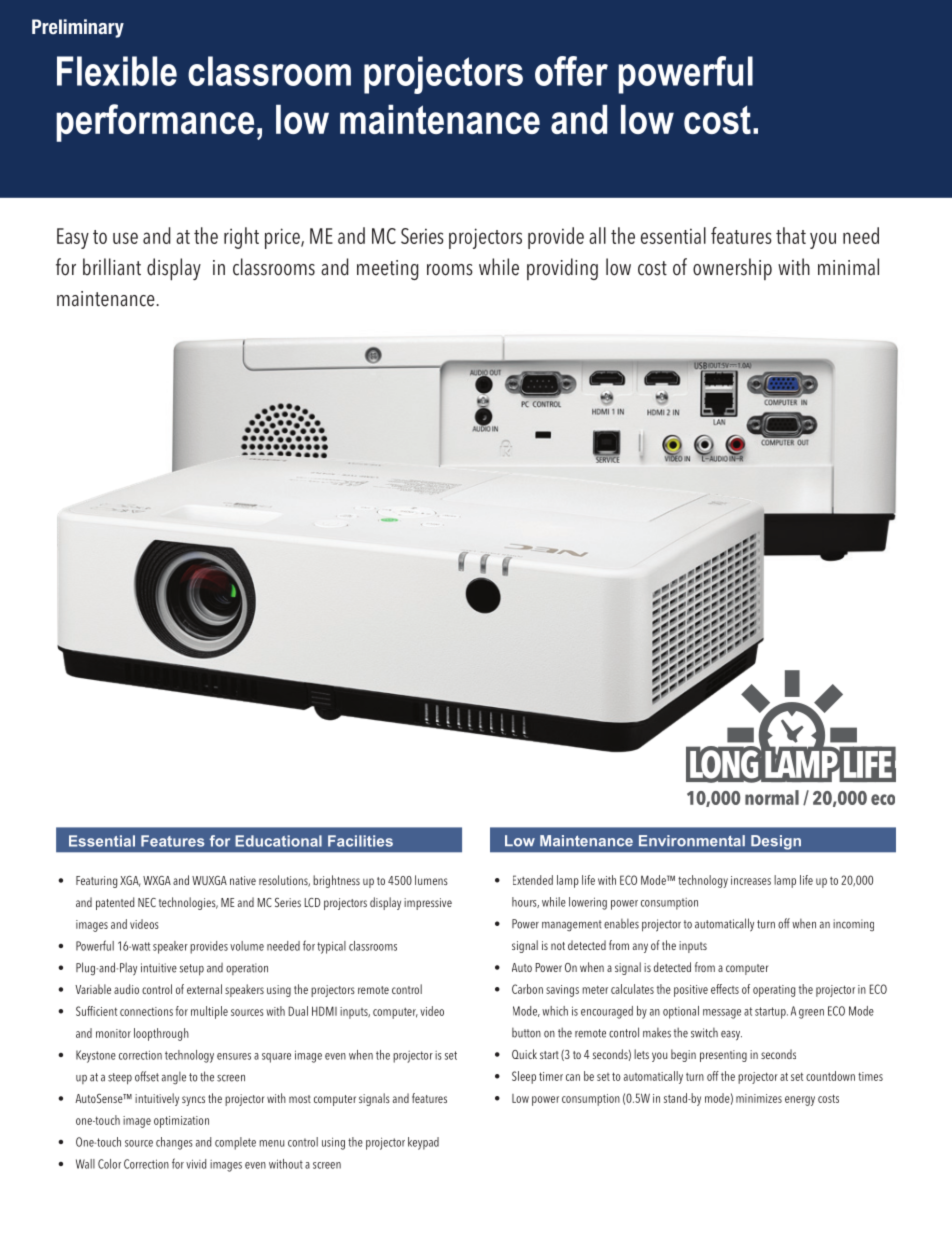  Describe the element at coordinates (112, 267) in the screenshot. I see `brilliant` at that location.
